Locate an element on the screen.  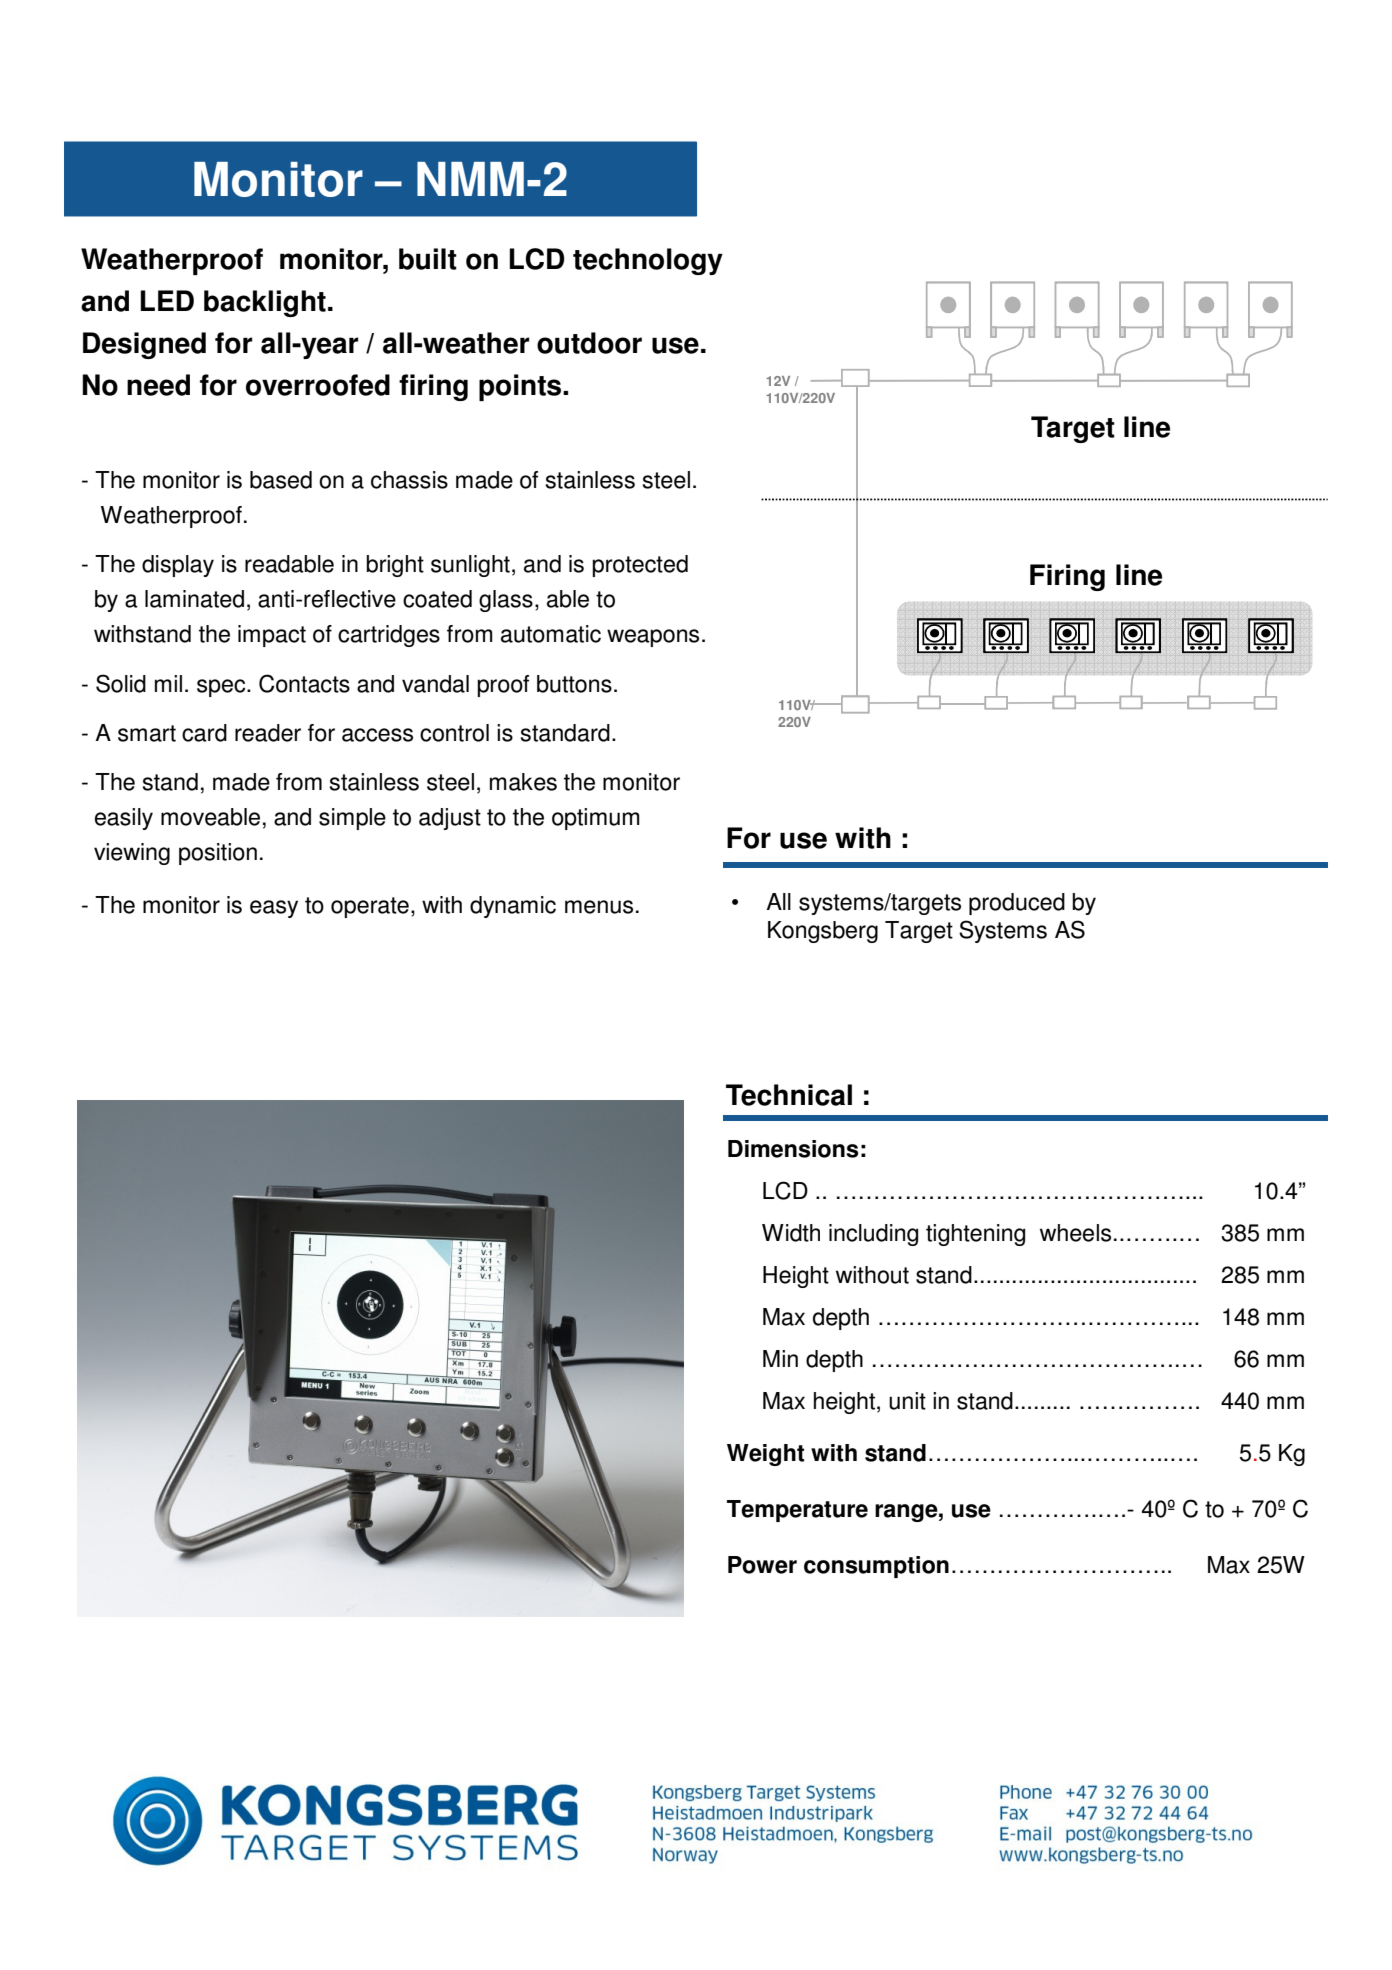
outdoor is located at coordinates (589, 343).
